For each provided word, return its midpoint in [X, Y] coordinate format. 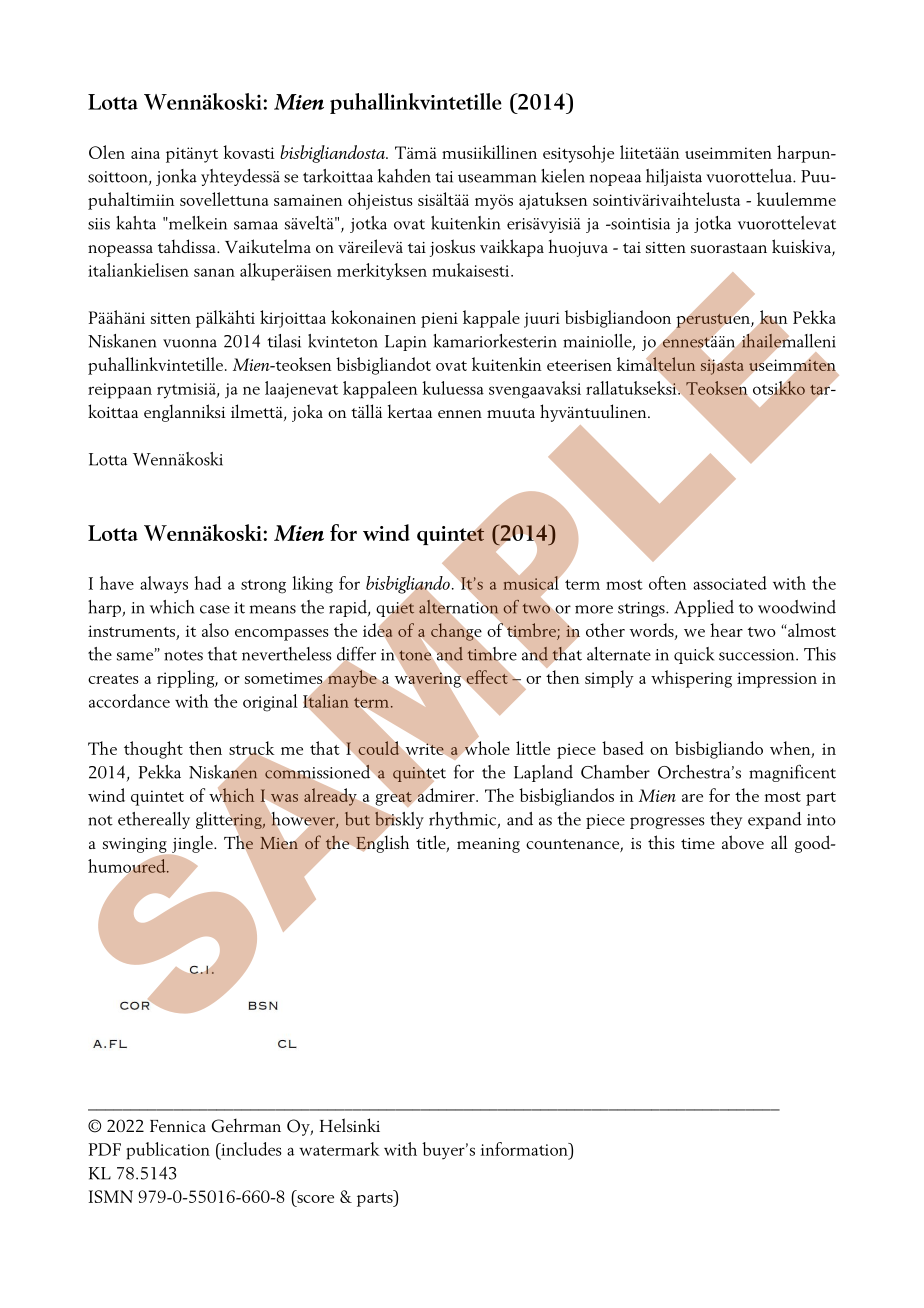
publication [168, 1151]
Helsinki [350, 1125]
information [525, 1149]
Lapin [405, 343]
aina [145, 153]
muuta [511, 413]
